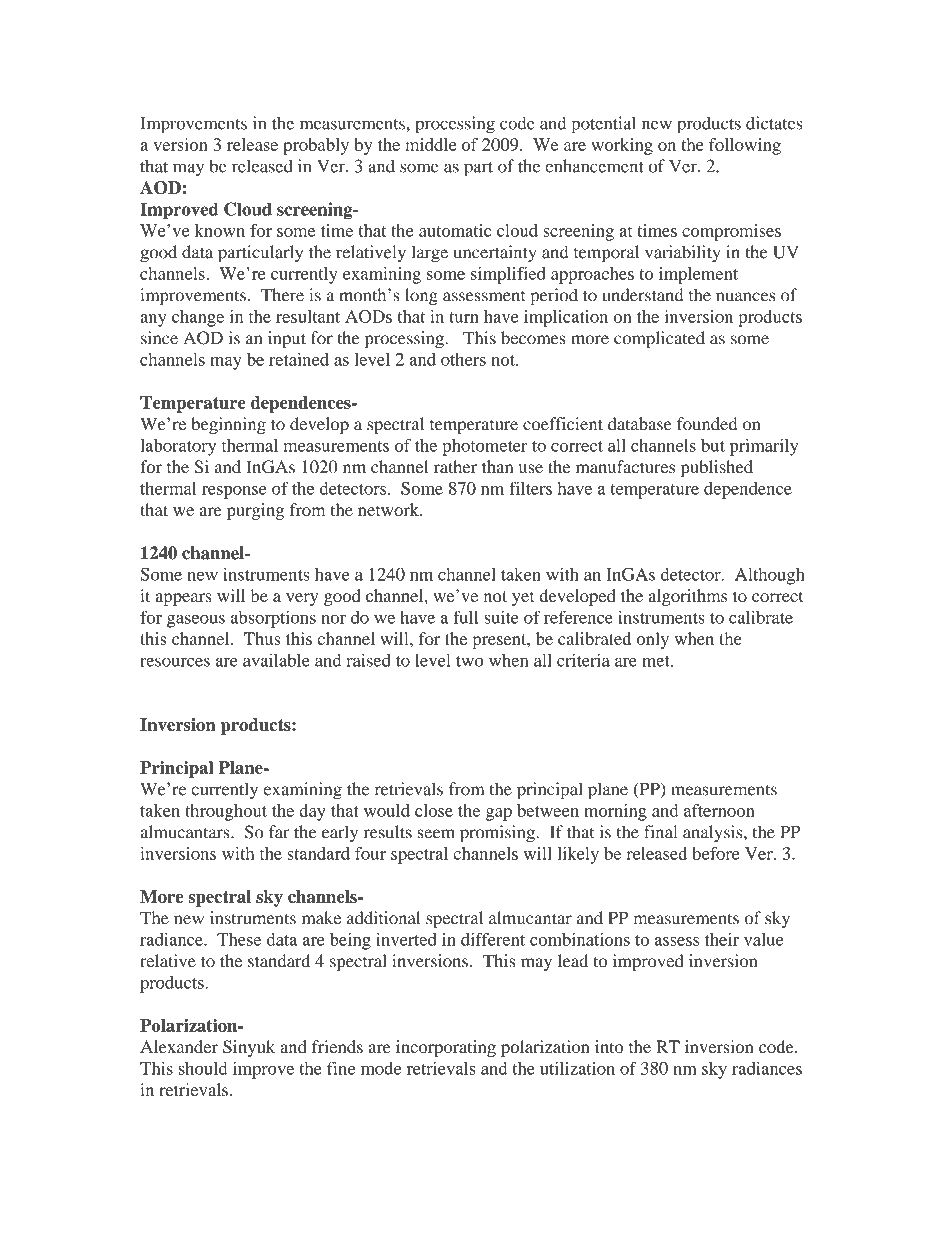  Describe the element at coordinates (299, 359) in the screenshot. I see `retained` at that location.
